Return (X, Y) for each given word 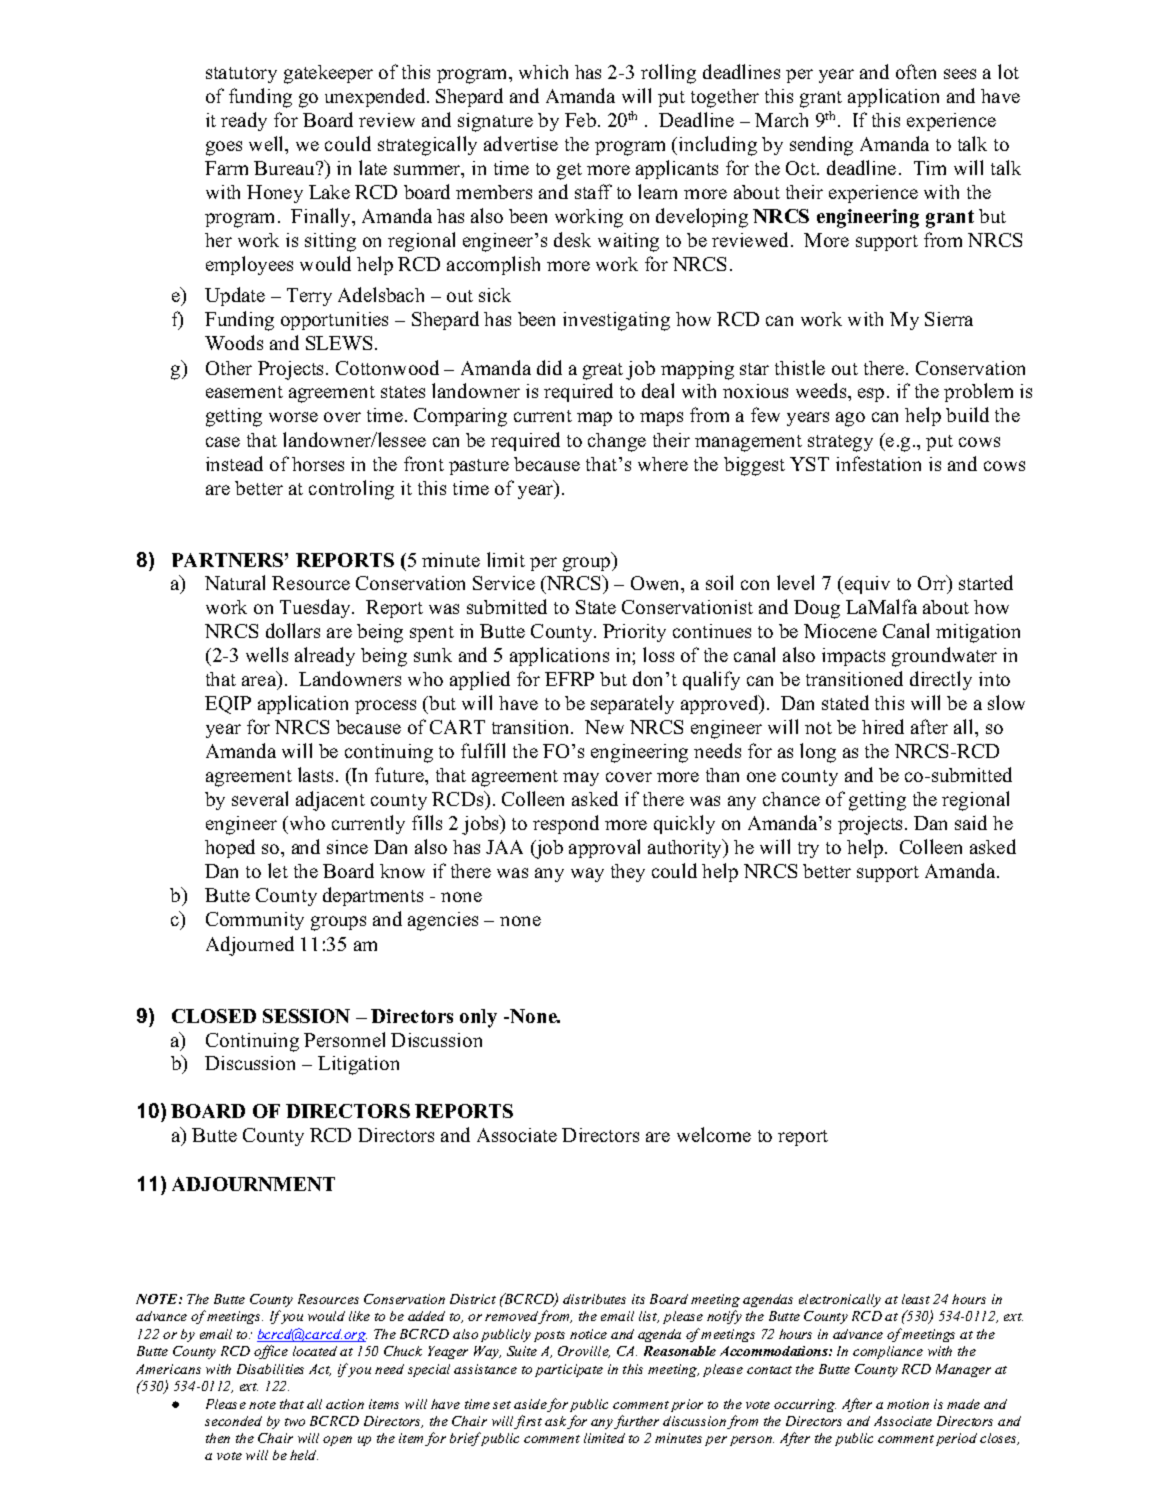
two (295, 1422)
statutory (241, 75)
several (260, 798)
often (916, 71)
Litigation (358, 1065)
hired (883, 726)
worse (293, 417)
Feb (580, 120)
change (617, 442)
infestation (878, 463)
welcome (714, 1134)
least (916, 1299)
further (636, 1422)
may (581, 779)
